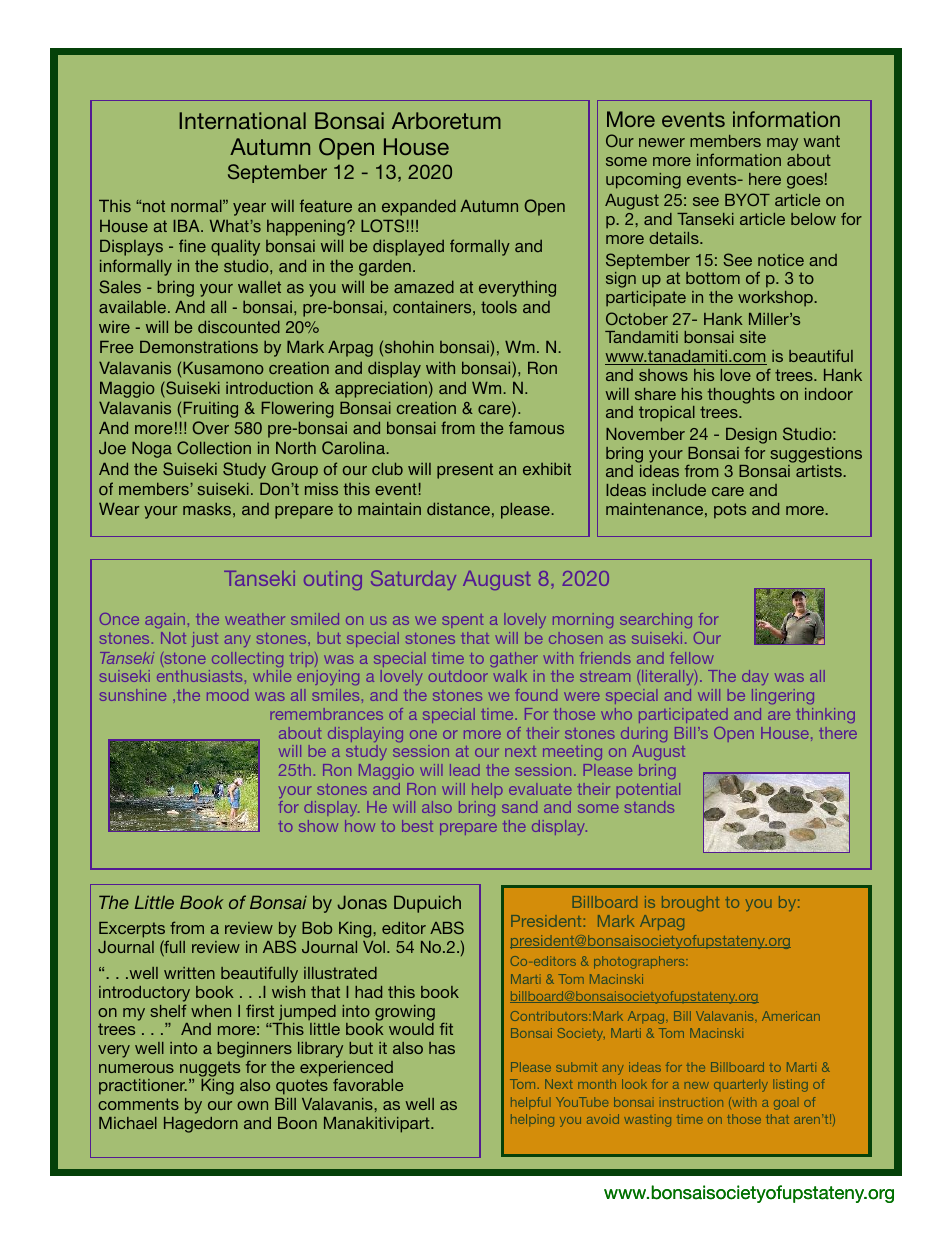 This screenshot has height=1233, width=952. What do you see at coordinates (442, 1048) in the screenshot?
I see `has` at bounding box center [442, 1048].
